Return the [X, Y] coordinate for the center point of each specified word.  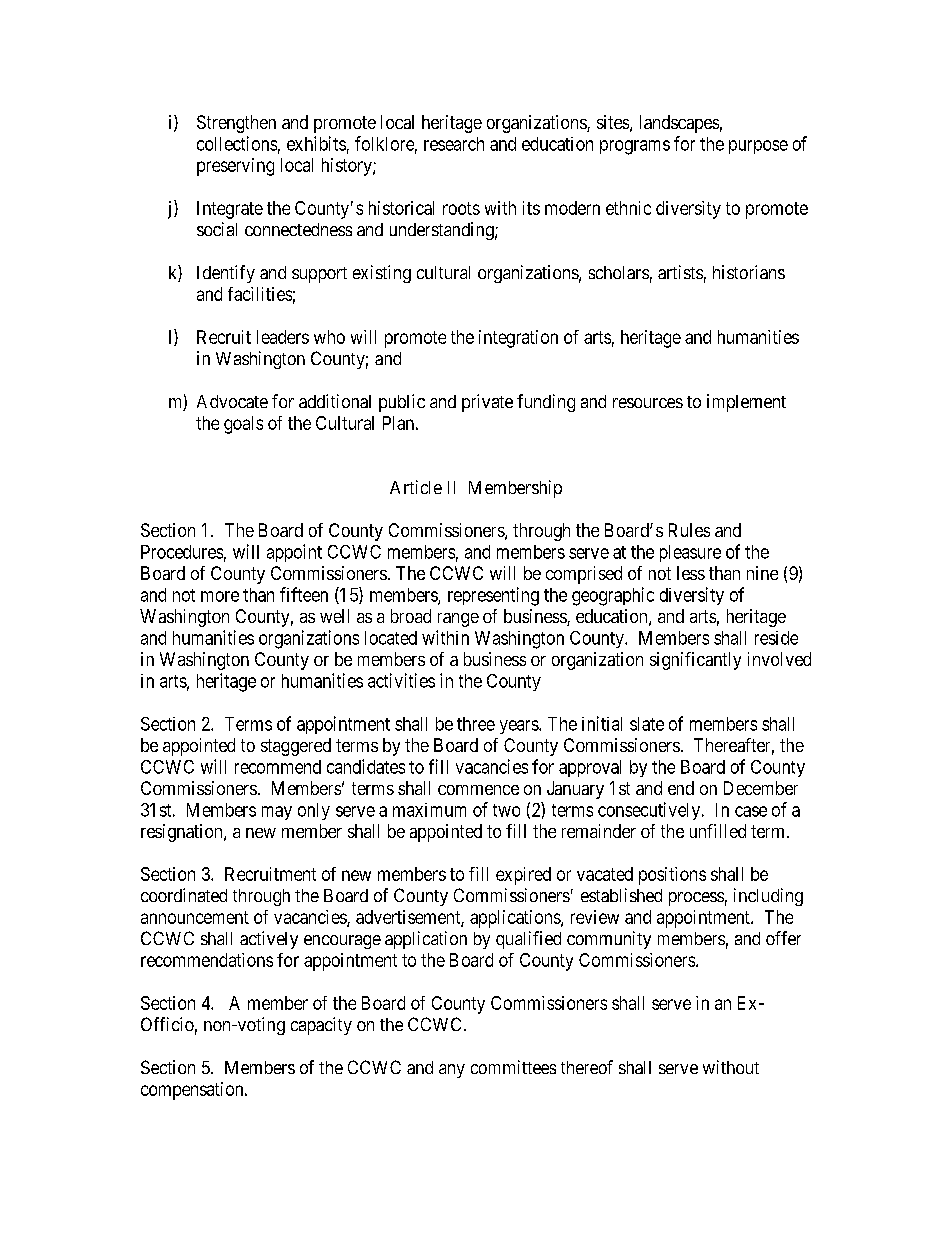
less [691, 573]
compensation [193, 1091]
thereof [587, 1067]
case [751, 811]
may [277, 813]
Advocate [232, 401]
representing [493, 596]
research [454, 144]
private [487, 403]
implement [746, 403]
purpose [758, 147]
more [220, 596]
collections [237, 143]
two [506, 810]
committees [513, 1067]
